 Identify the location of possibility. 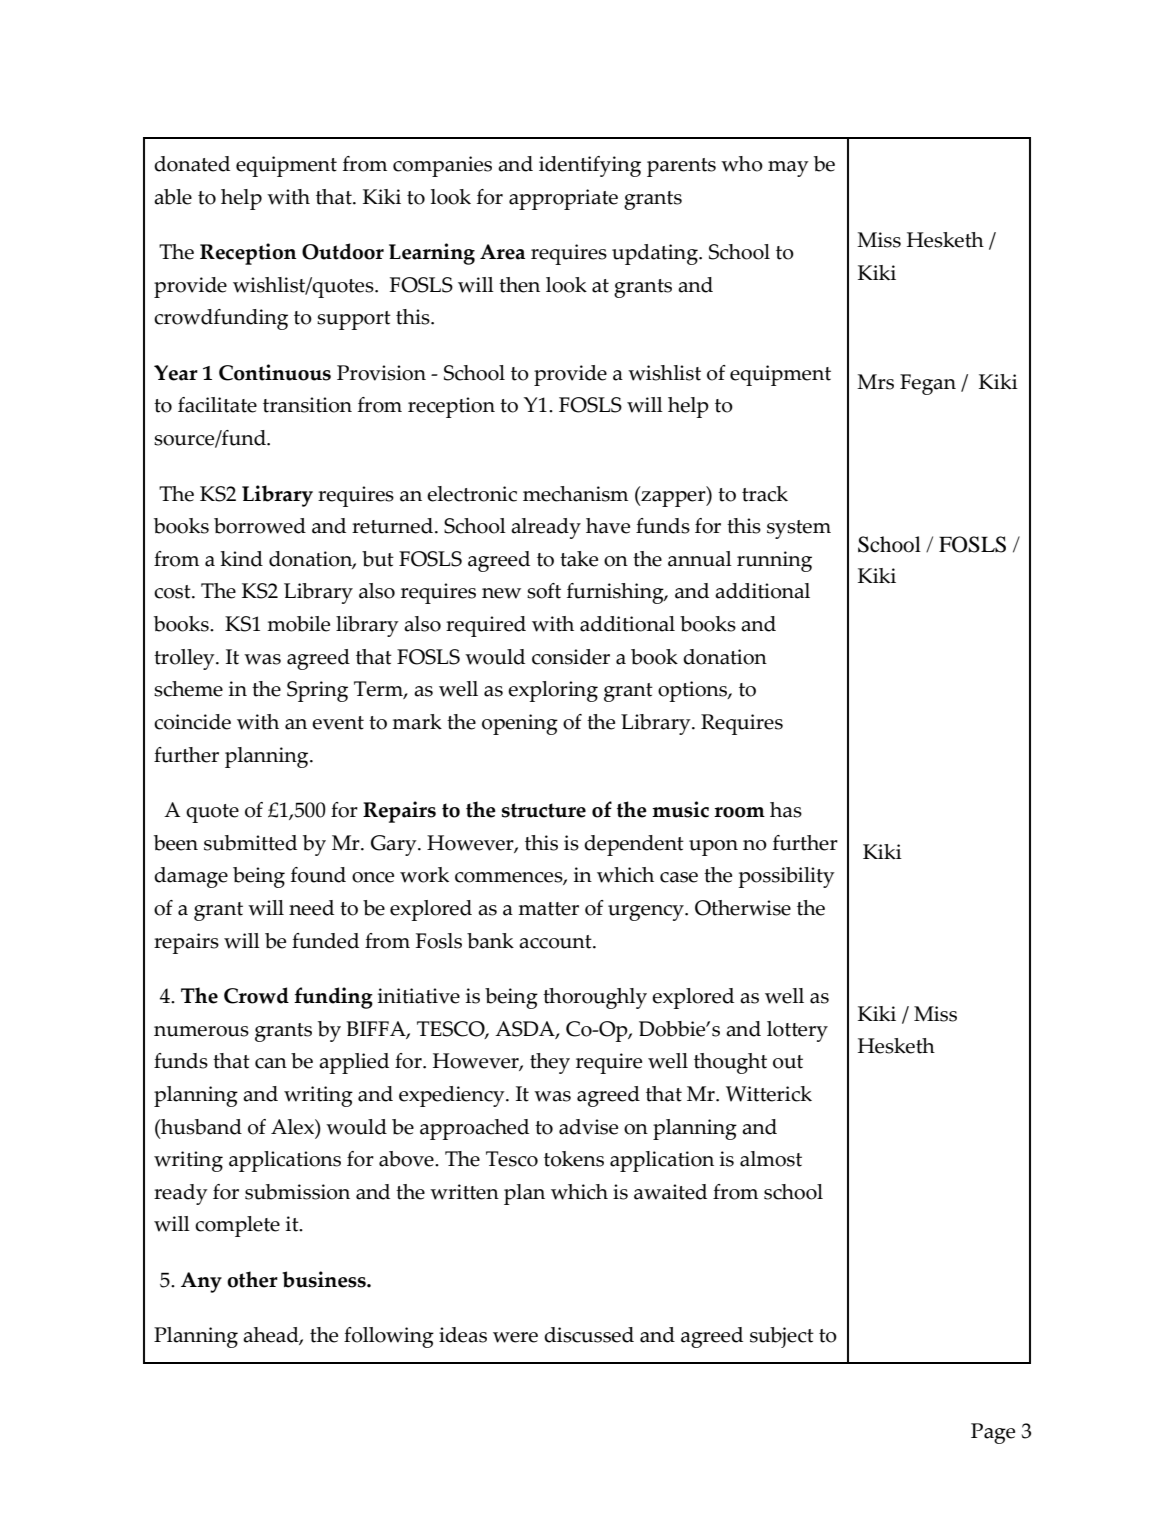
(787, 877).
